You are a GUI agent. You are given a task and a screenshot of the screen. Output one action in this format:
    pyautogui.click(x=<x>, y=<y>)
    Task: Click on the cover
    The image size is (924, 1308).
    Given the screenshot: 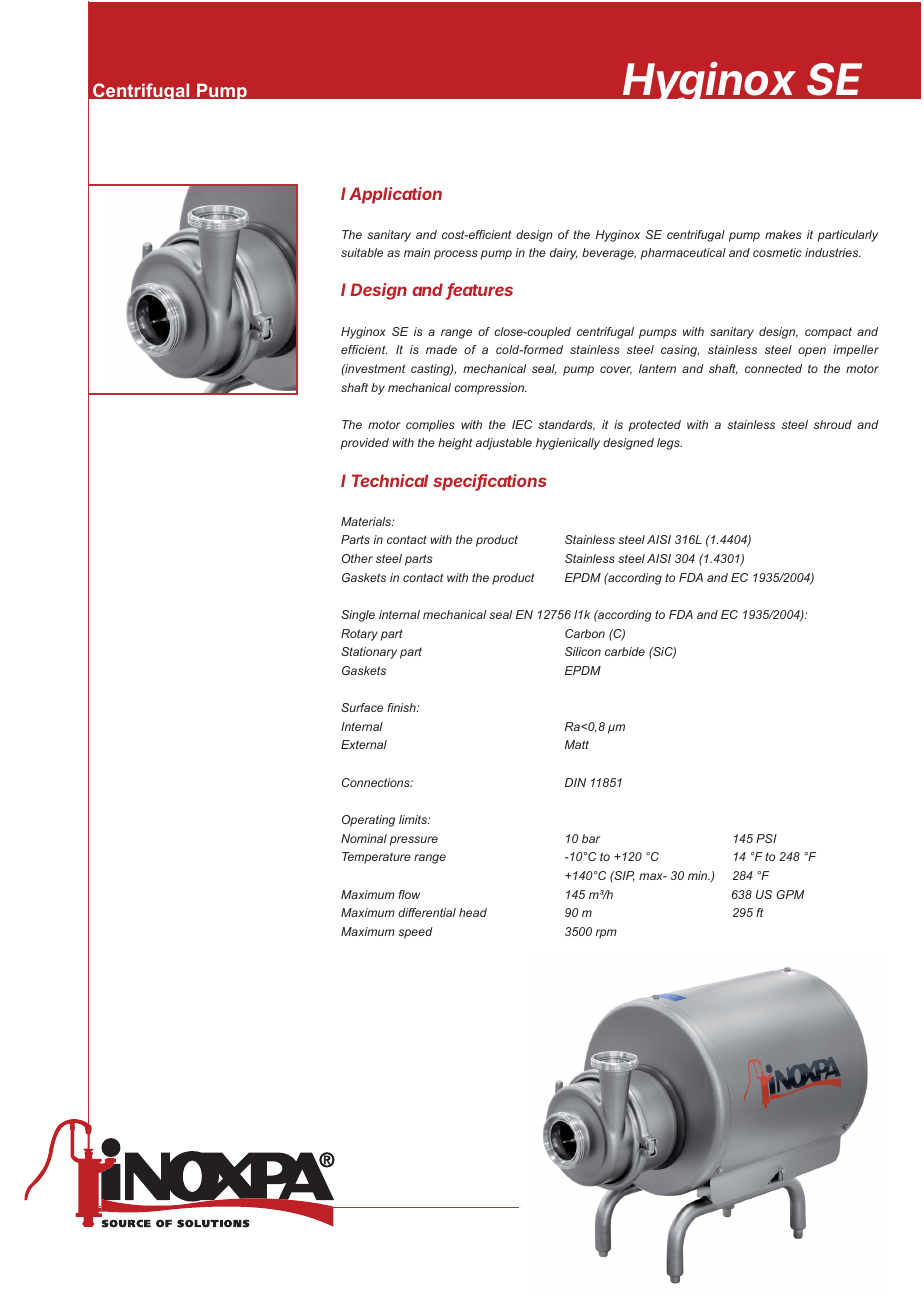 What is the action you would take?
    pyautogui.click(x=616, y=370)
